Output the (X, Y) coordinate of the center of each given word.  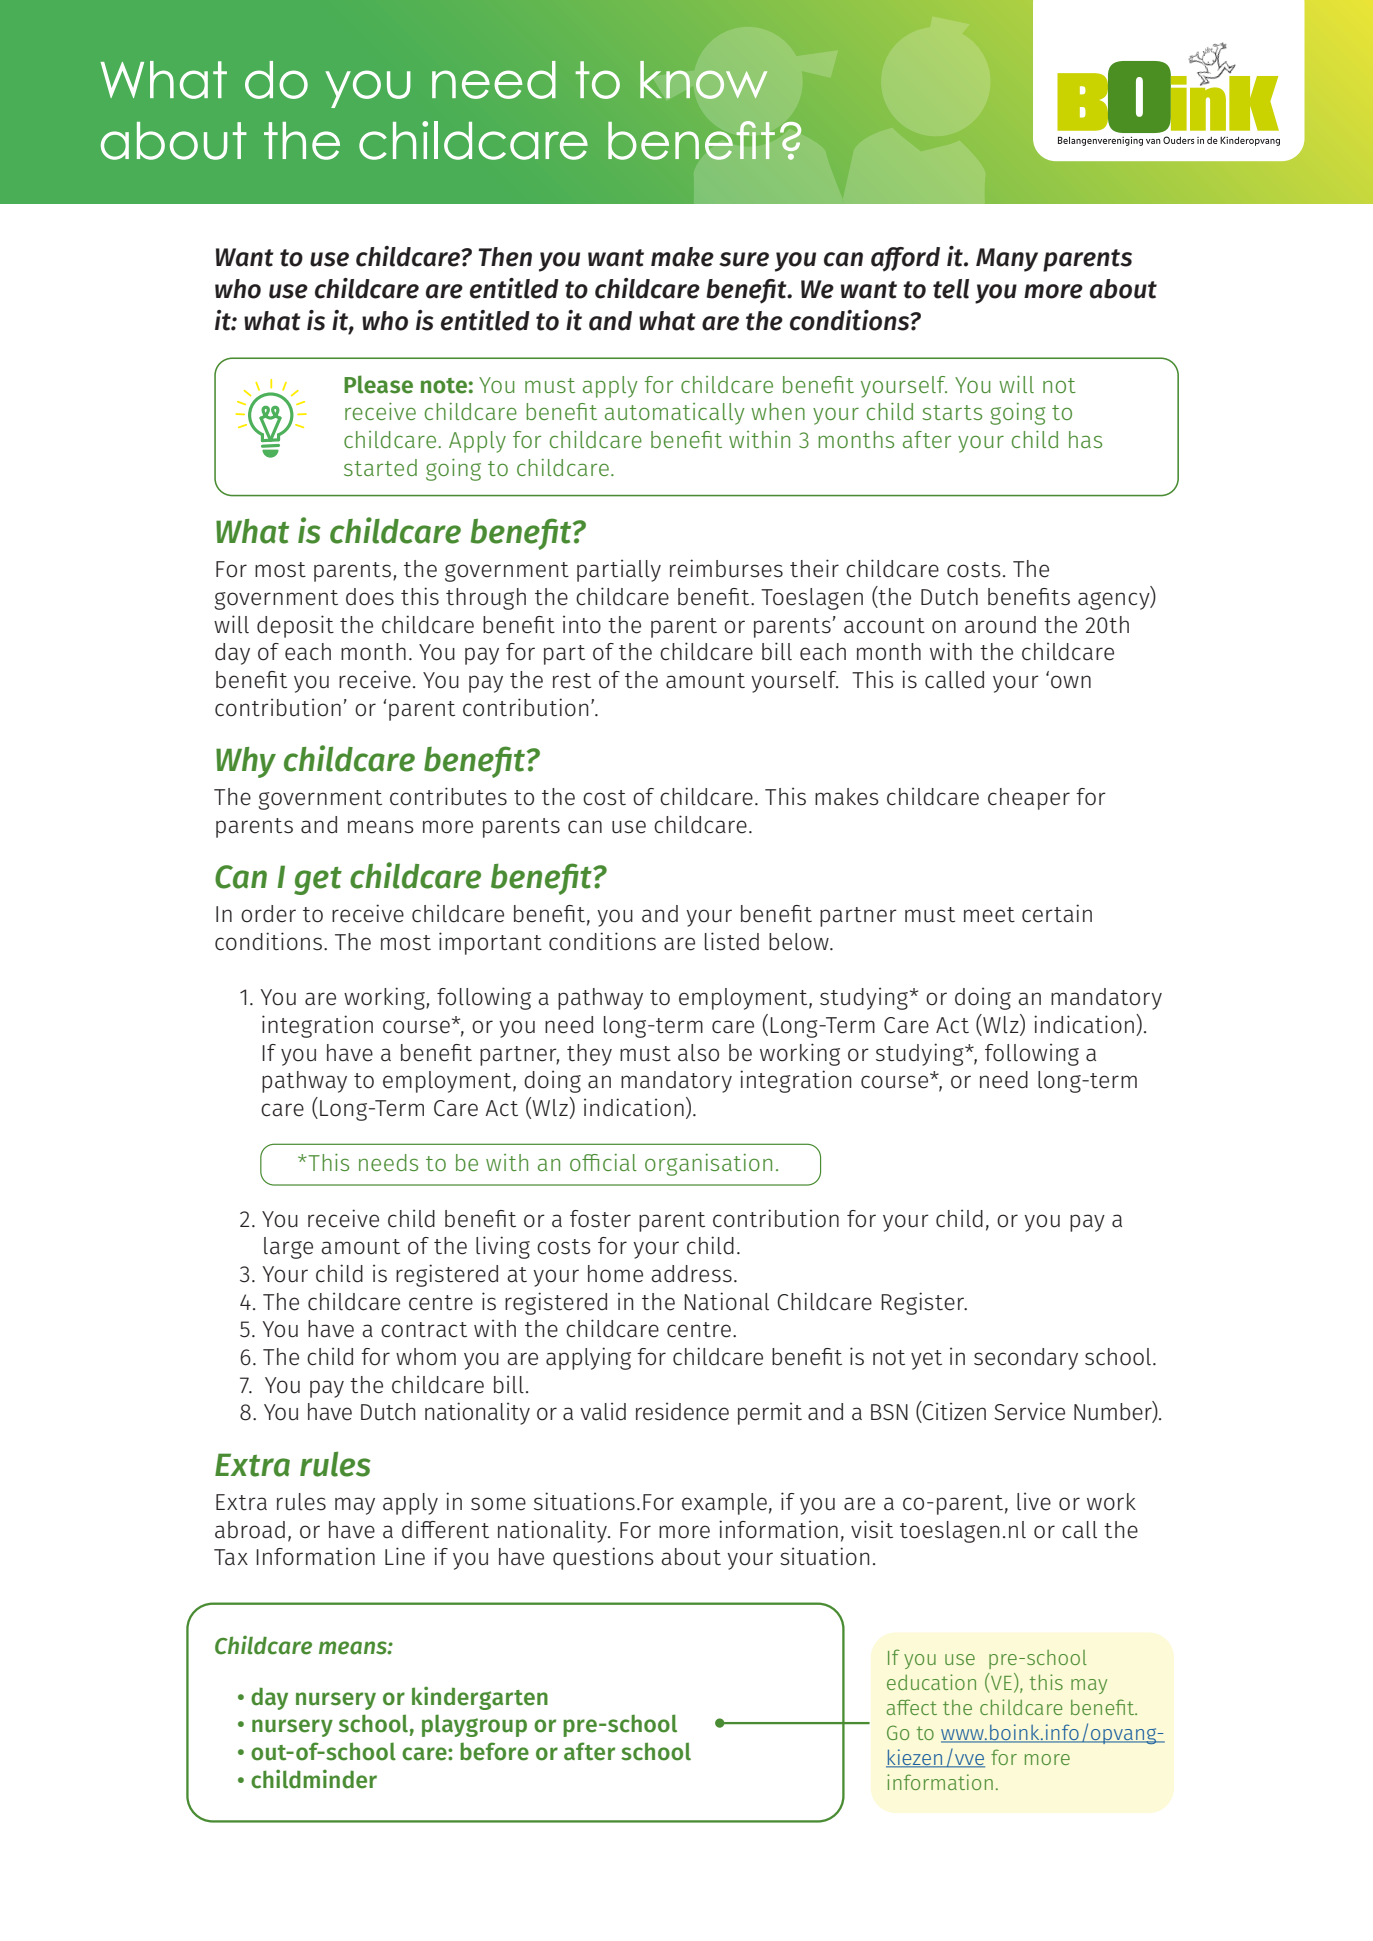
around (1000, 625)
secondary (1026, 1359)
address (691, 1274)
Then (505, 257)
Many (1007, 260)
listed (732, 941)
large (288, 1248)
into (582, 624)
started (380, 467)
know (703, 80)
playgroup (474, 1725)
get (318, 881)
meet (989, 915)
